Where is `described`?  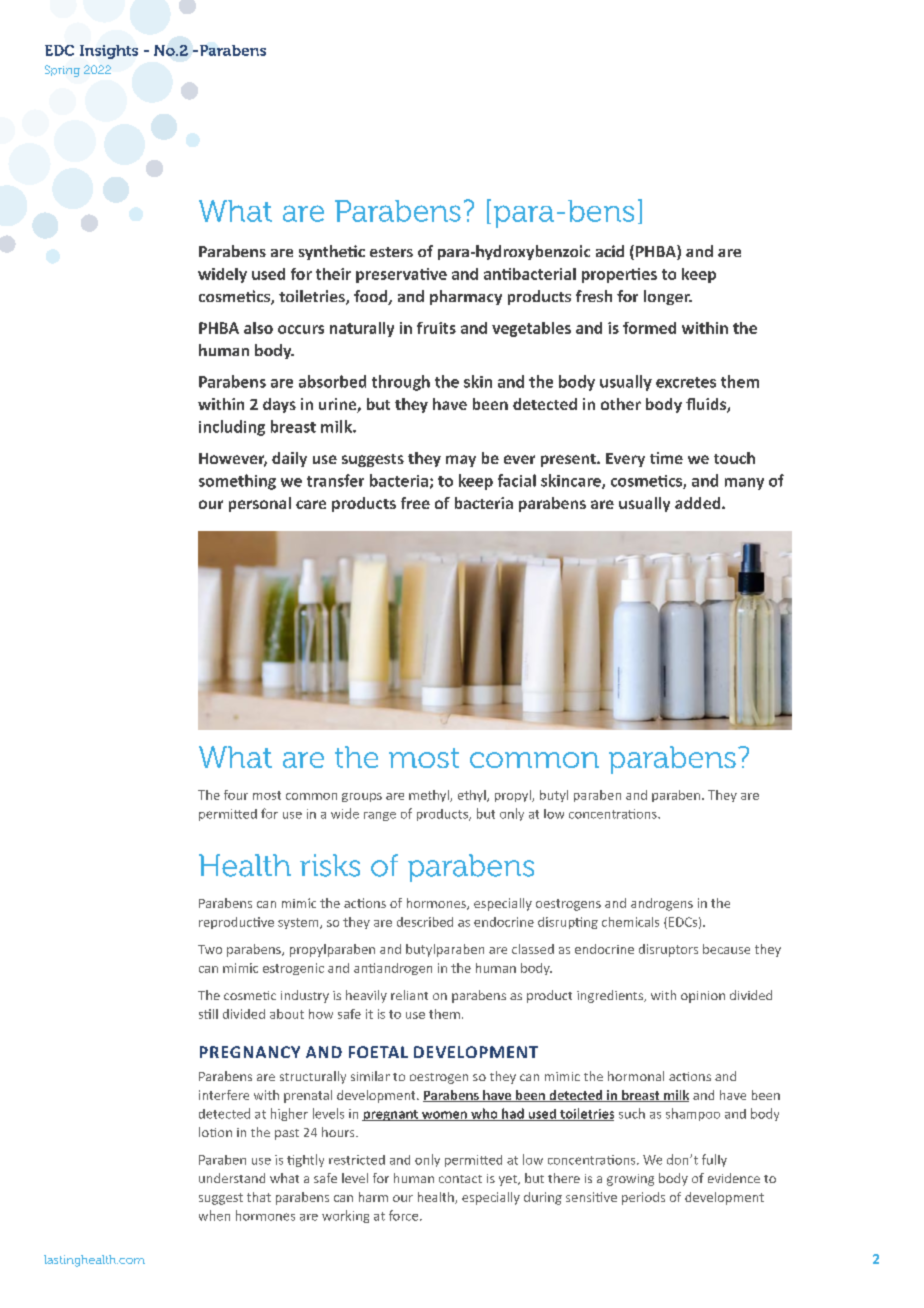
described is located at coordinates (425, 922).
